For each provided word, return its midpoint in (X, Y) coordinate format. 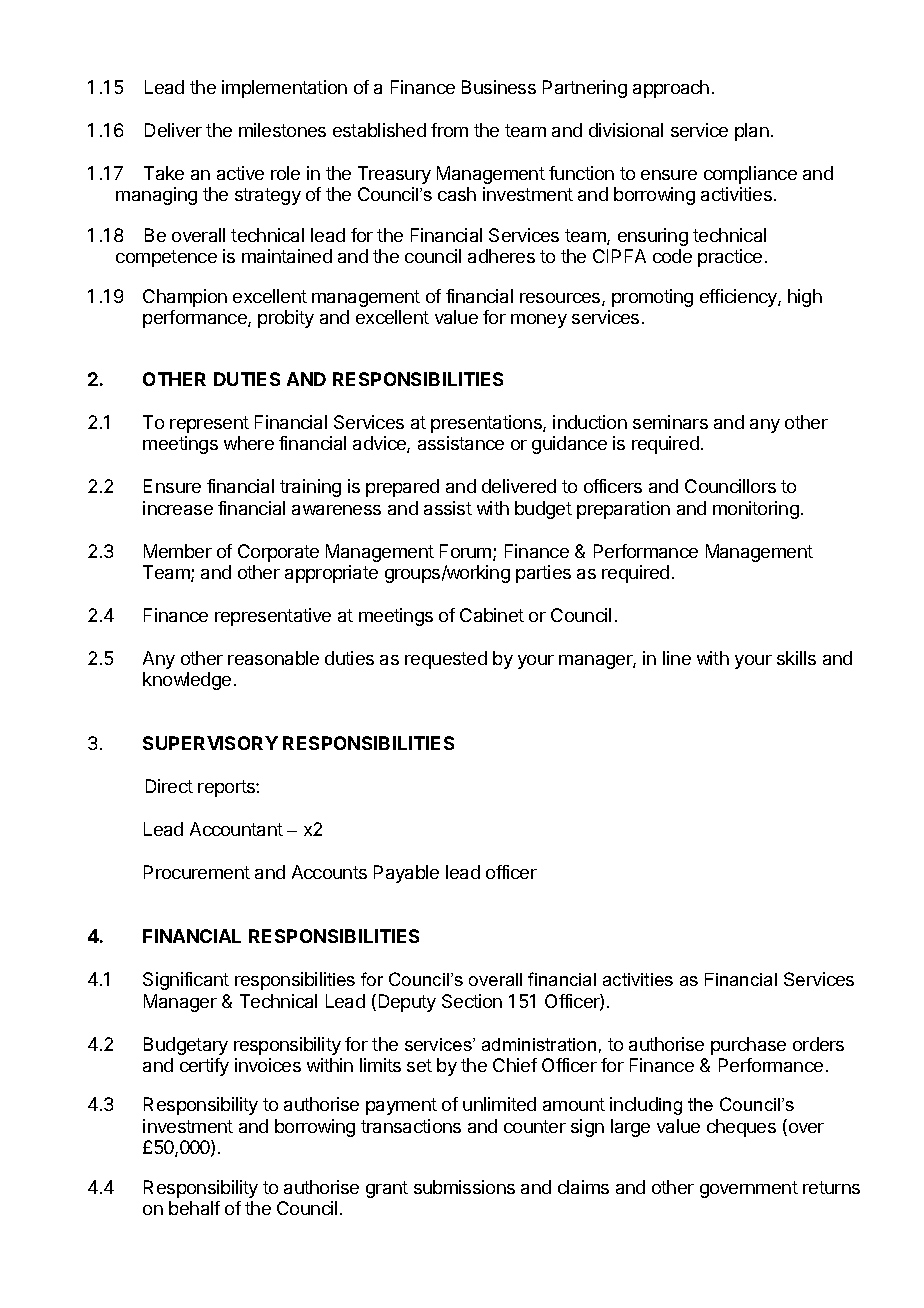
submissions (464, 1187)
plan (752, 132)
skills (796, 658)
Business (499, 87)
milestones (282, 130)
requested (446, 660)
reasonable (273, 658)
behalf (194, 1208)
